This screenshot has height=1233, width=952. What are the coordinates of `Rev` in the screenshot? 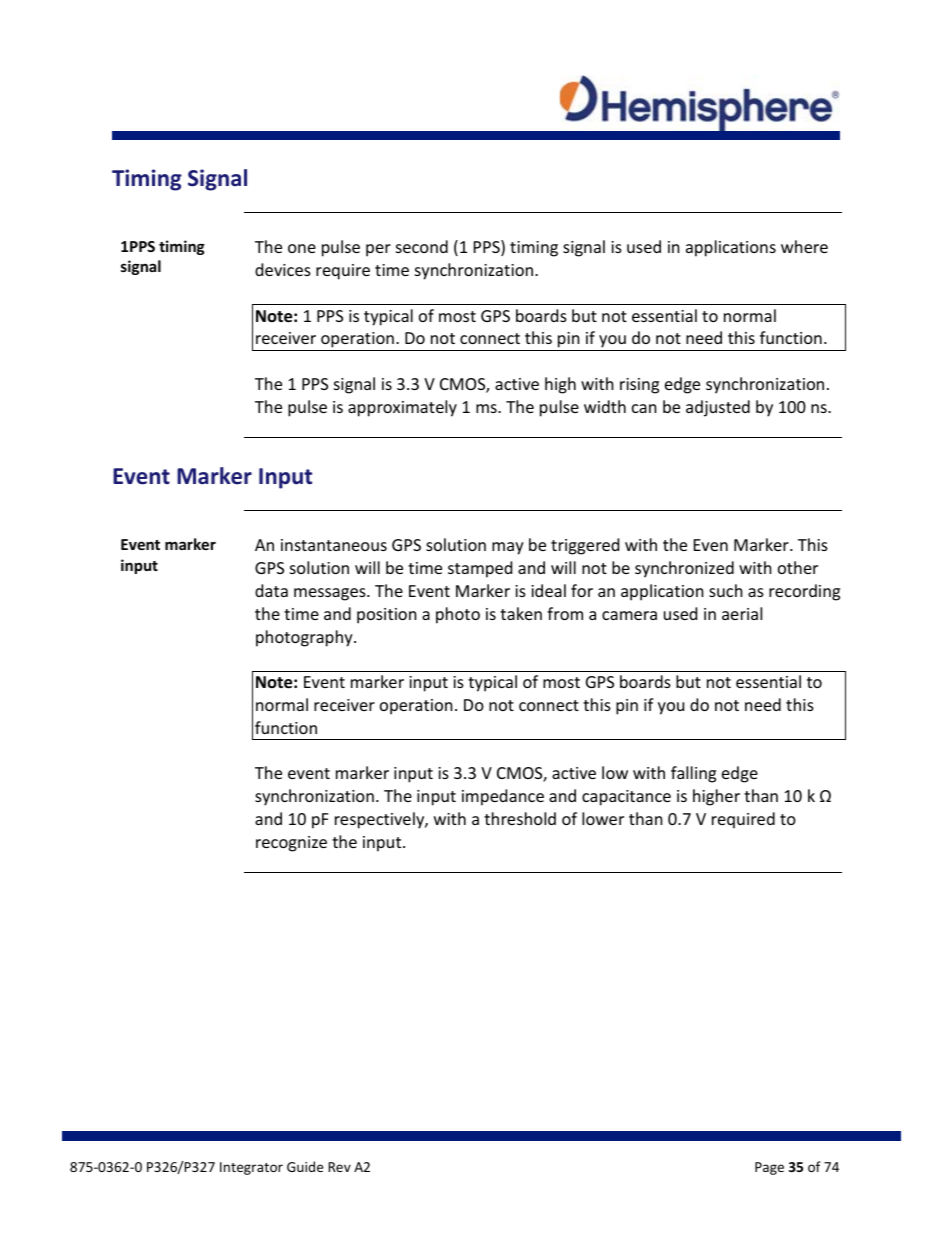 It's located at (339, 1167).
